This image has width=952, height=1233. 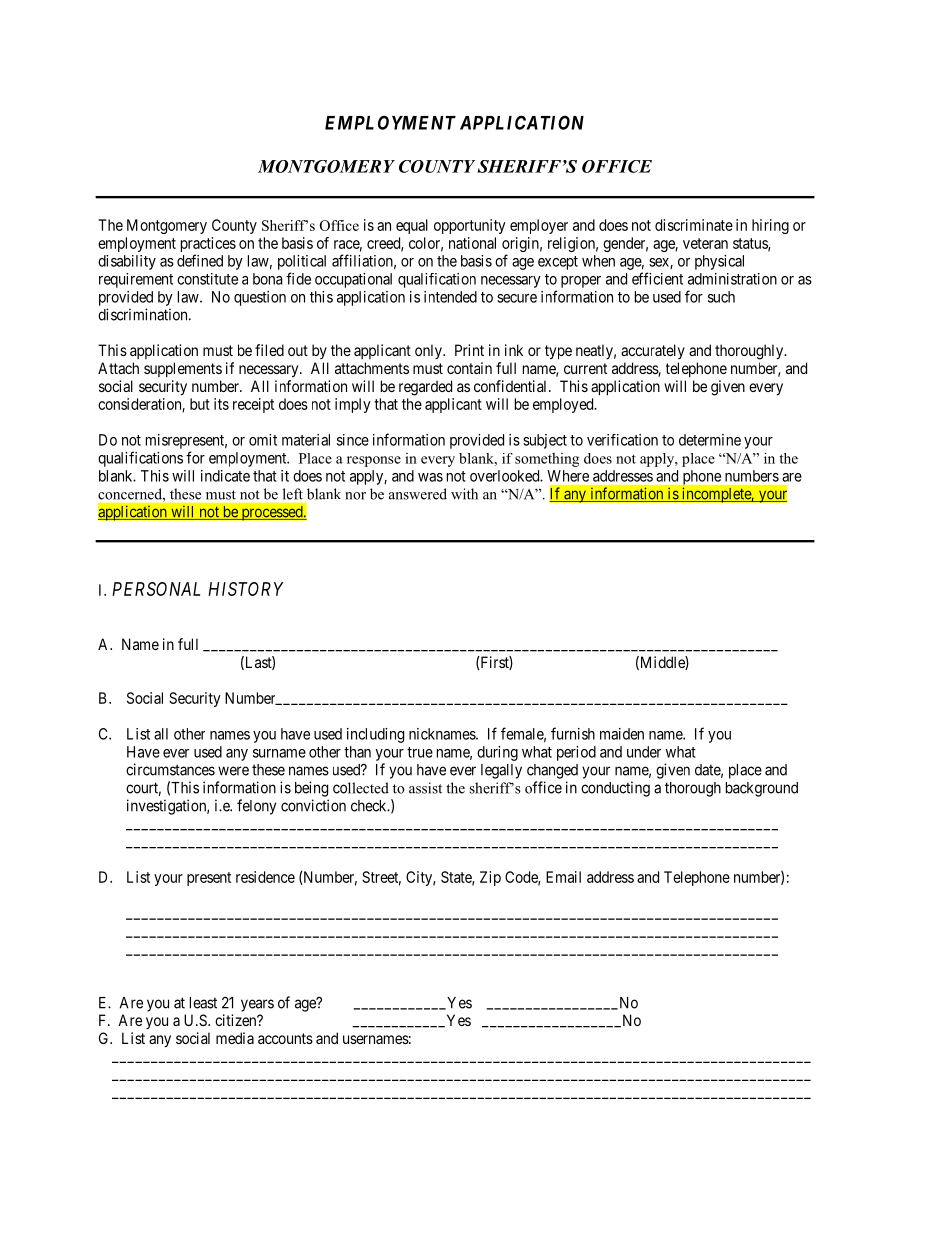 What do you see at coordinates (705, 243) in the image?
I see `veteran` at bounding box center [705, 243].
